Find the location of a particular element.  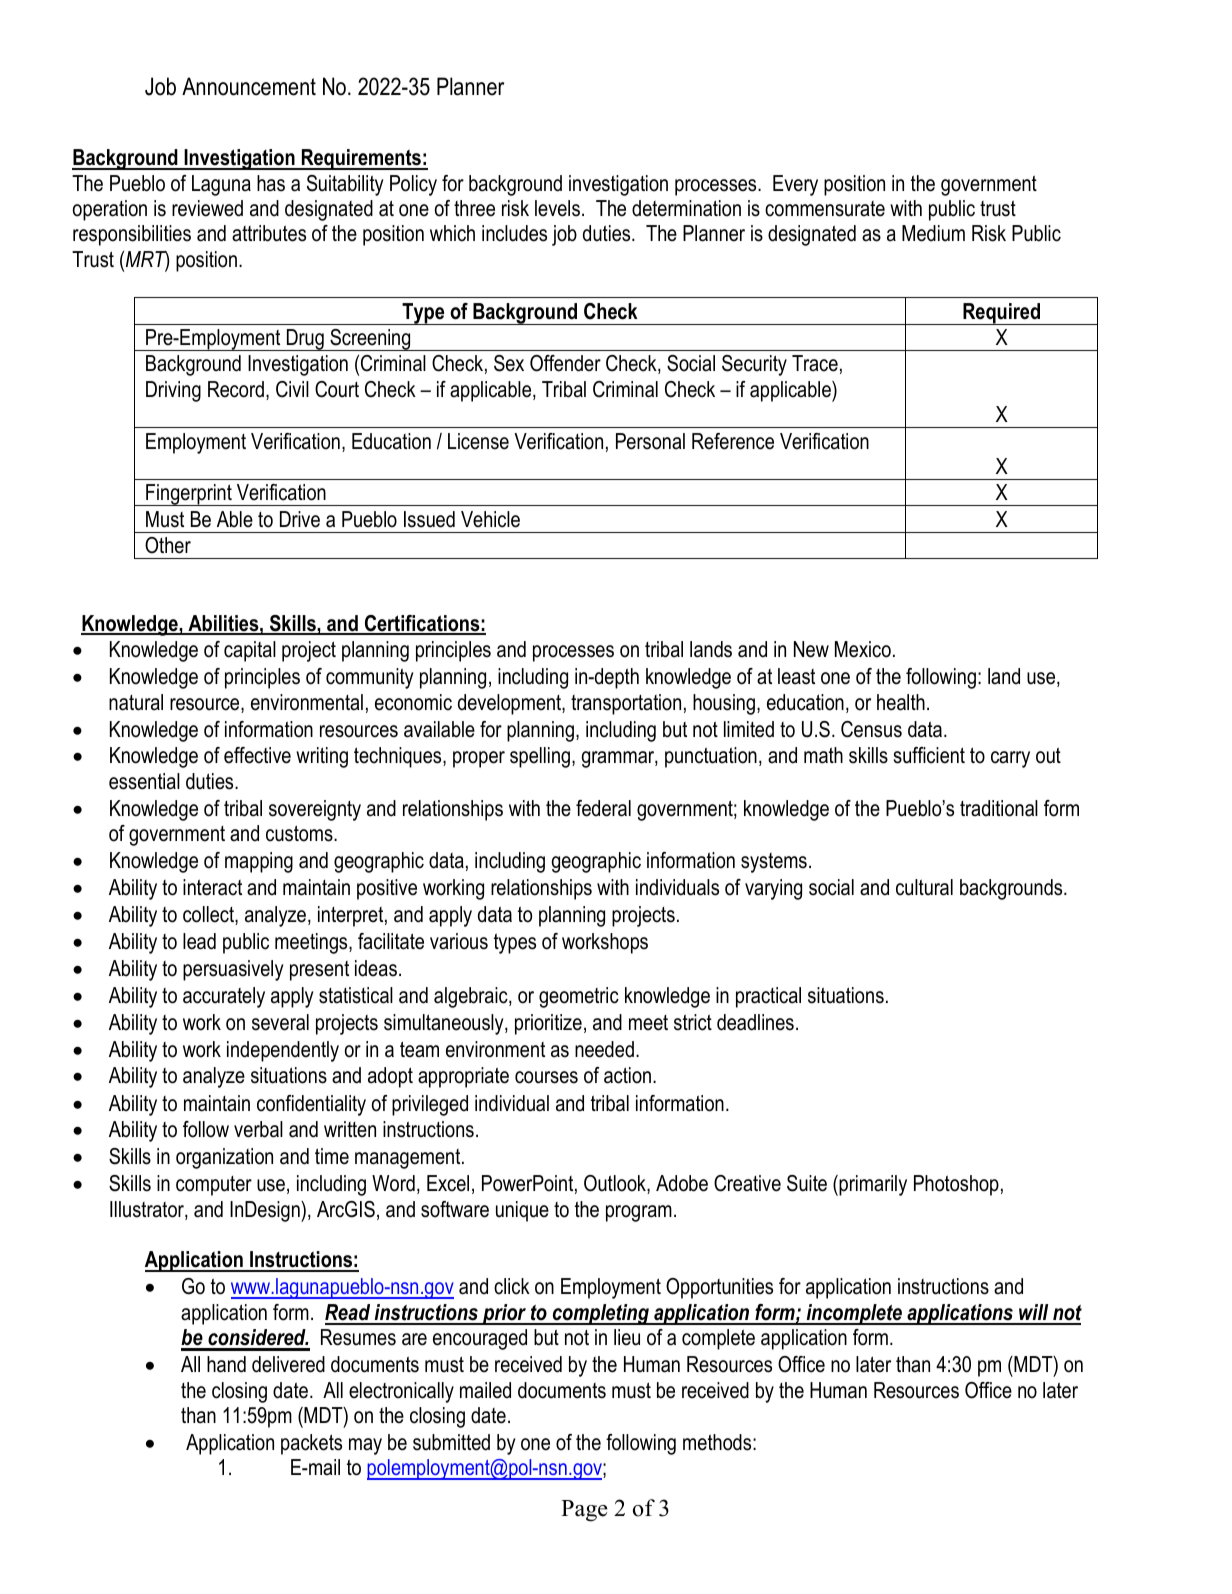

levels is located at coordinates (557, 208).
